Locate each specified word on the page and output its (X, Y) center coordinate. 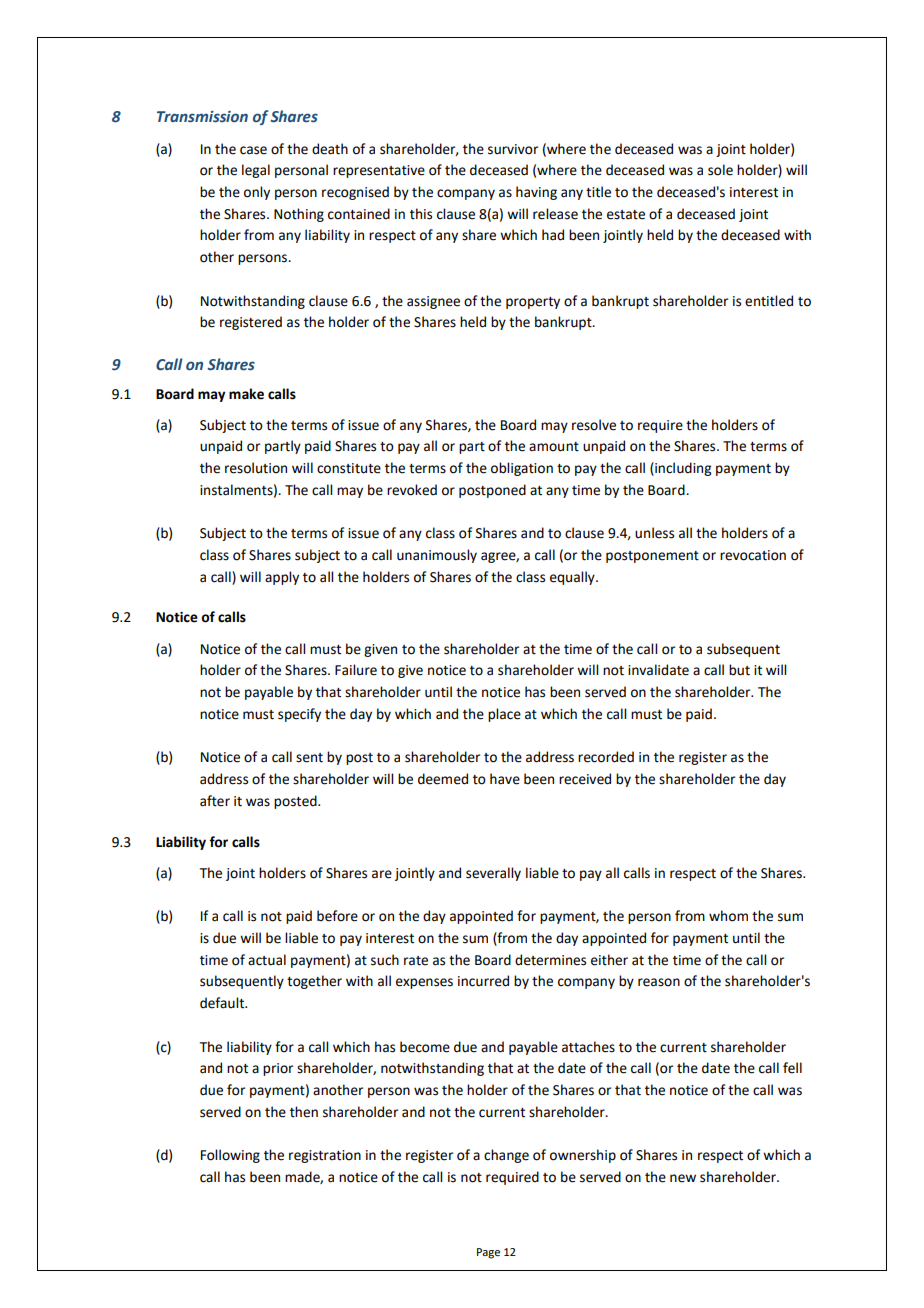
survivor (513, 149)
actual (267, 960)
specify (299, 715)
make (246, 394)
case (253, 150)
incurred (483, 981)
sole (720, 170)
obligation (522, 469)
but (739, 670)
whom (728, 916)
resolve (594, 425)
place (504, 715)
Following (230, 1156)
